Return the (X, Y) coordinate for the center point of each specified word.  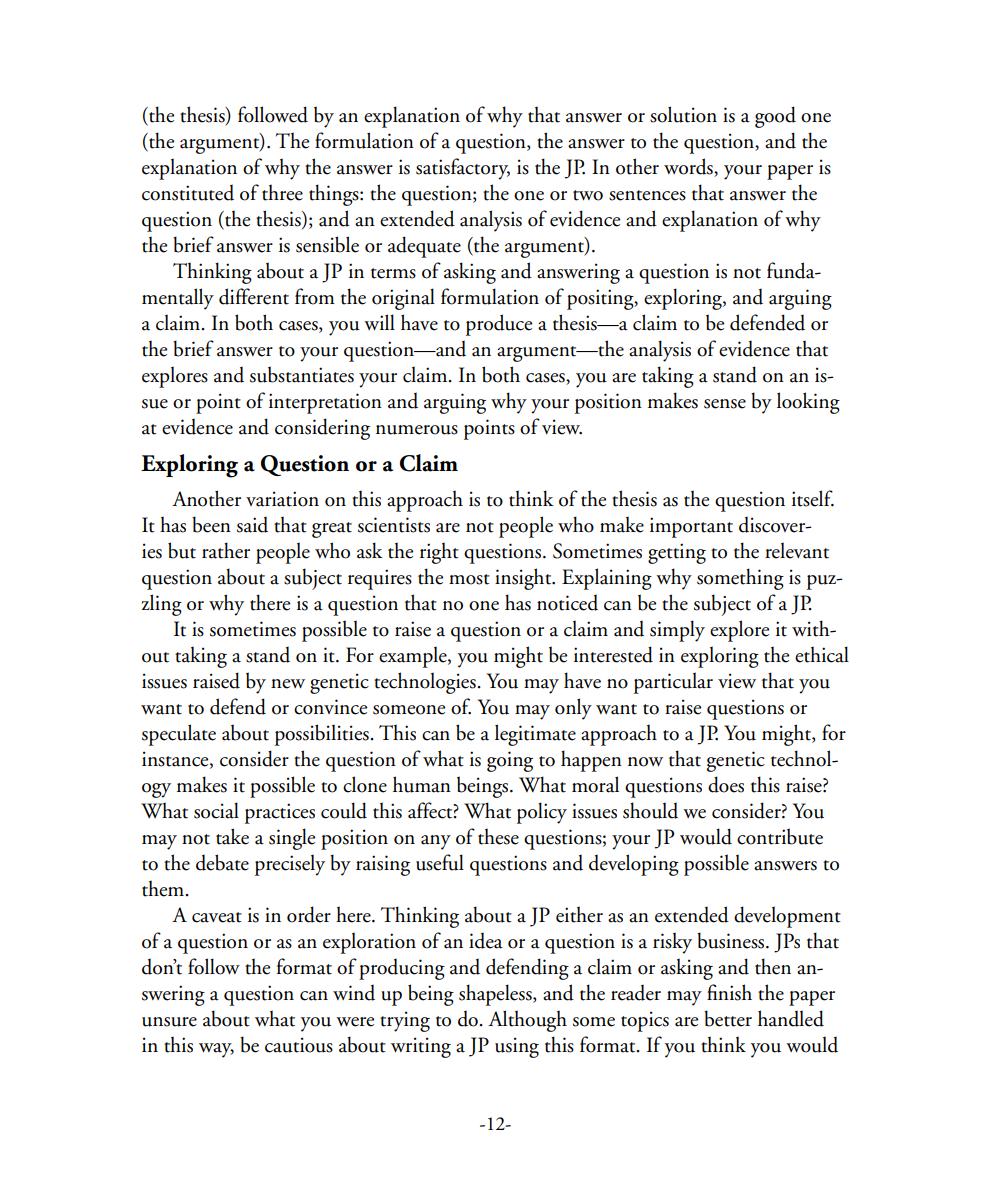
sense (725, 404)
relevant (797, 550)
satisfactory (463, 169)
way (216, 1050)
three (282, 192)
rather (226, 550)
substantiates (302, 374)
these (498, 836)
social (216, 810)
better (728, 1018)
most (469, 579)
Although (527, 1021)
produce (499, 325)
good (775, 117)
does (726, 784)
